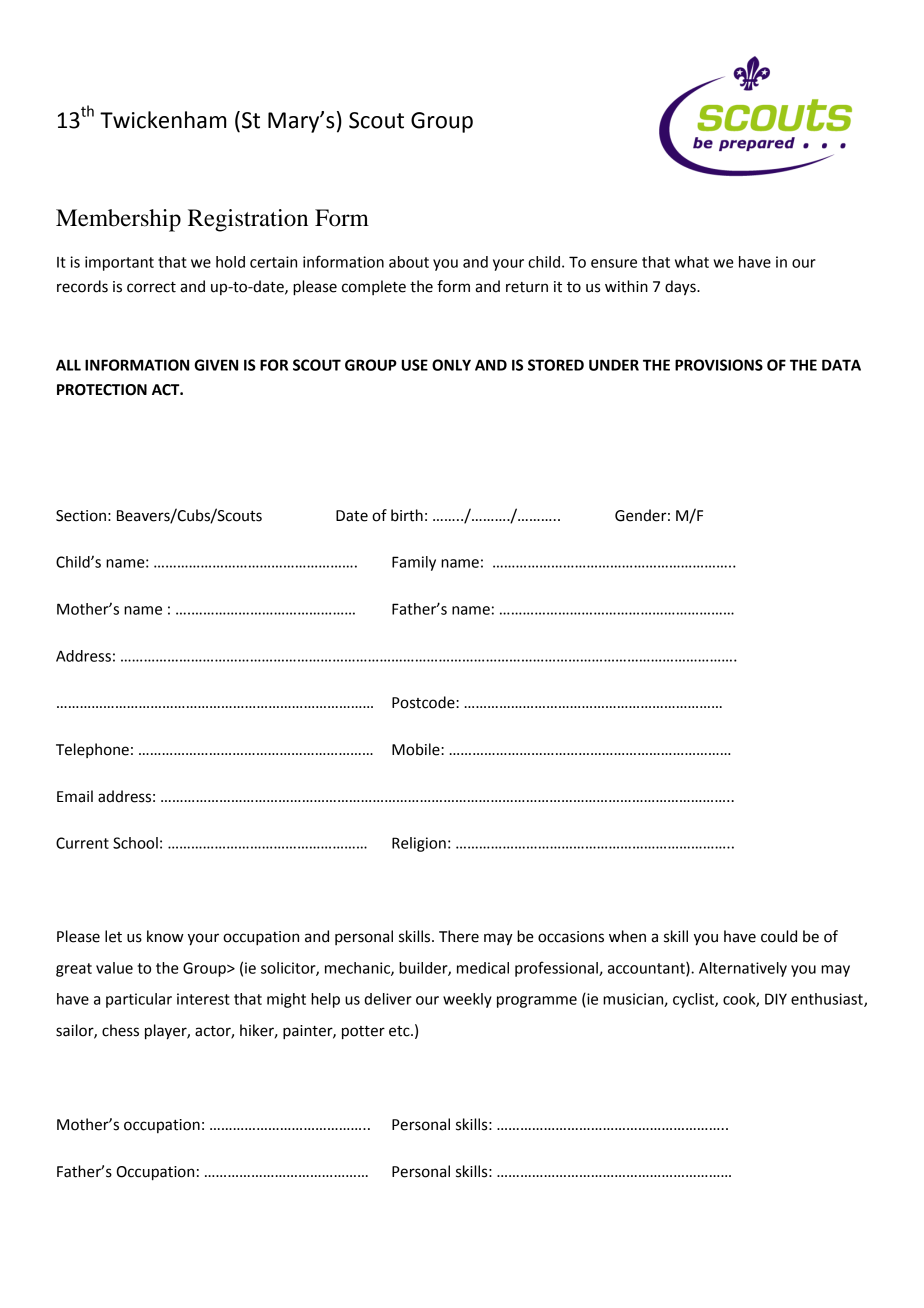 The height and width of the document is (1308, 924). I want to click on particular, so click(139, 1000).
